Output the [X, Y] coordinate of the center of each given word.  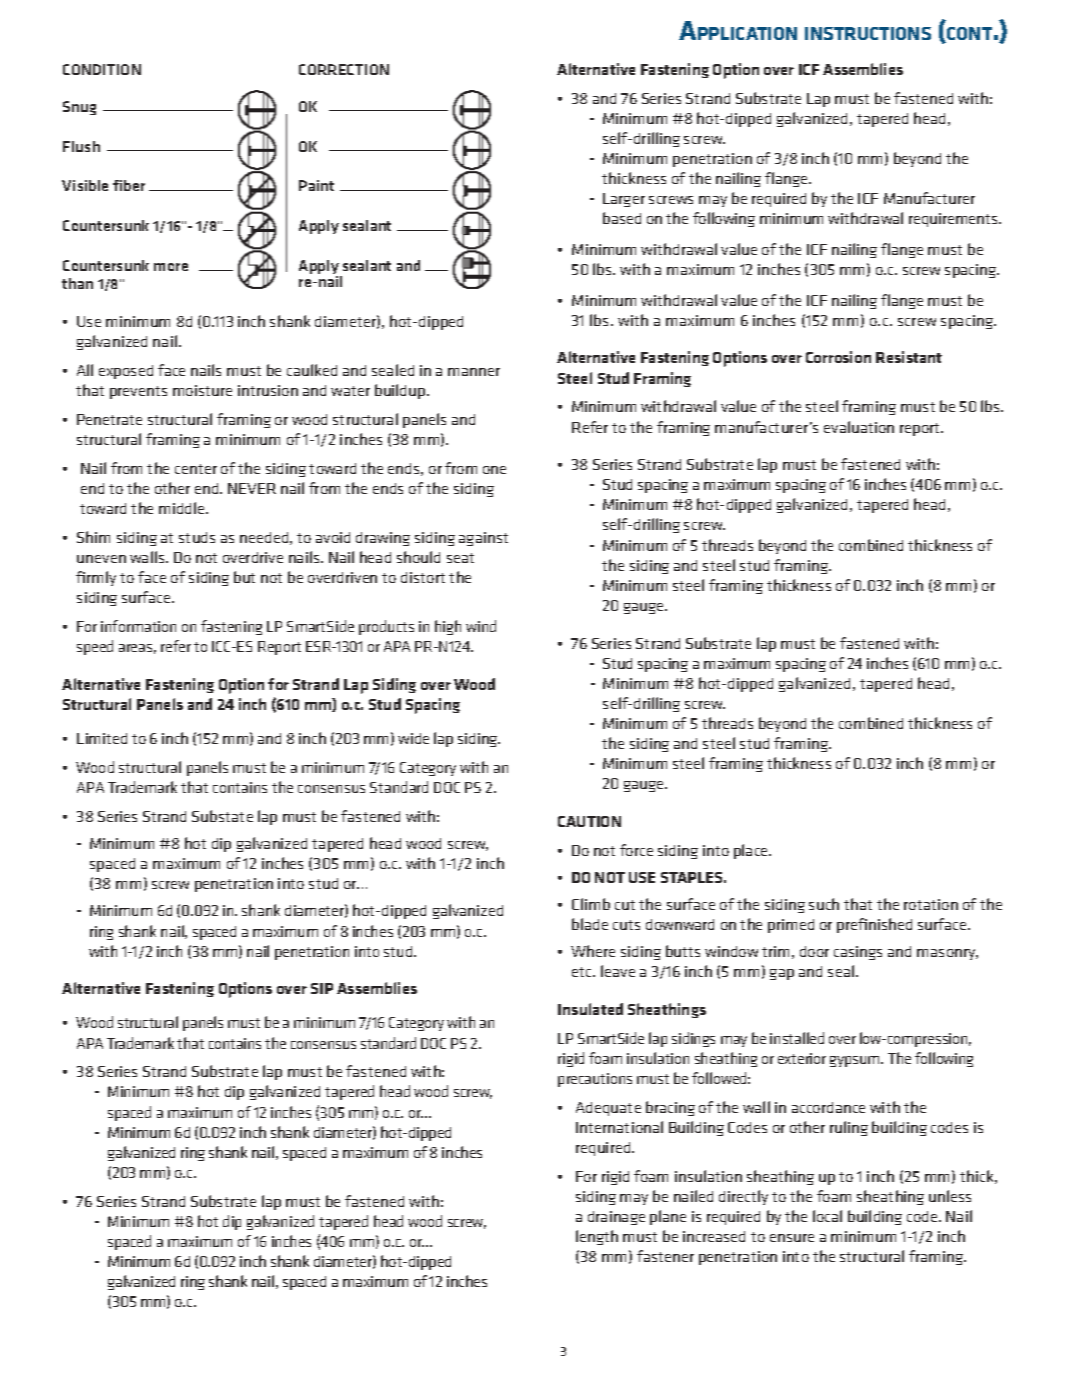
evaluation [859, 427]
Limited [102, 738]
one [494, 470]
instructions [868, 33]
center [196, 469]
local [827, 1216]
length [597, 1237]
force [636, 850]
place [752, 851]
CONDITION [102, 69]
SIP [322, 988]
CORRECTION [344, 69]
